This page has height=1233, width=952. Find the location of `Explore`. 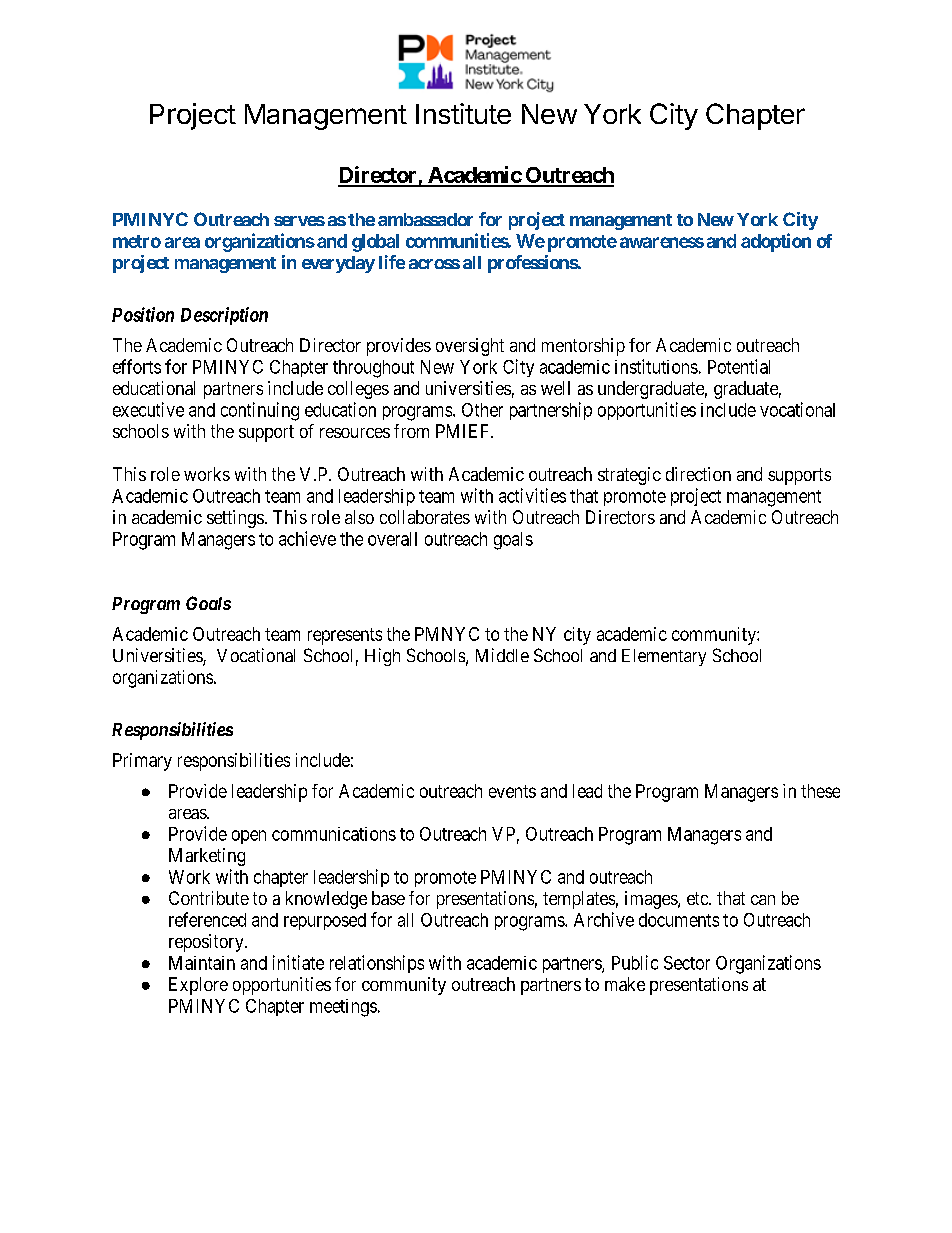

Explore is located at coordinates (198, 986).
